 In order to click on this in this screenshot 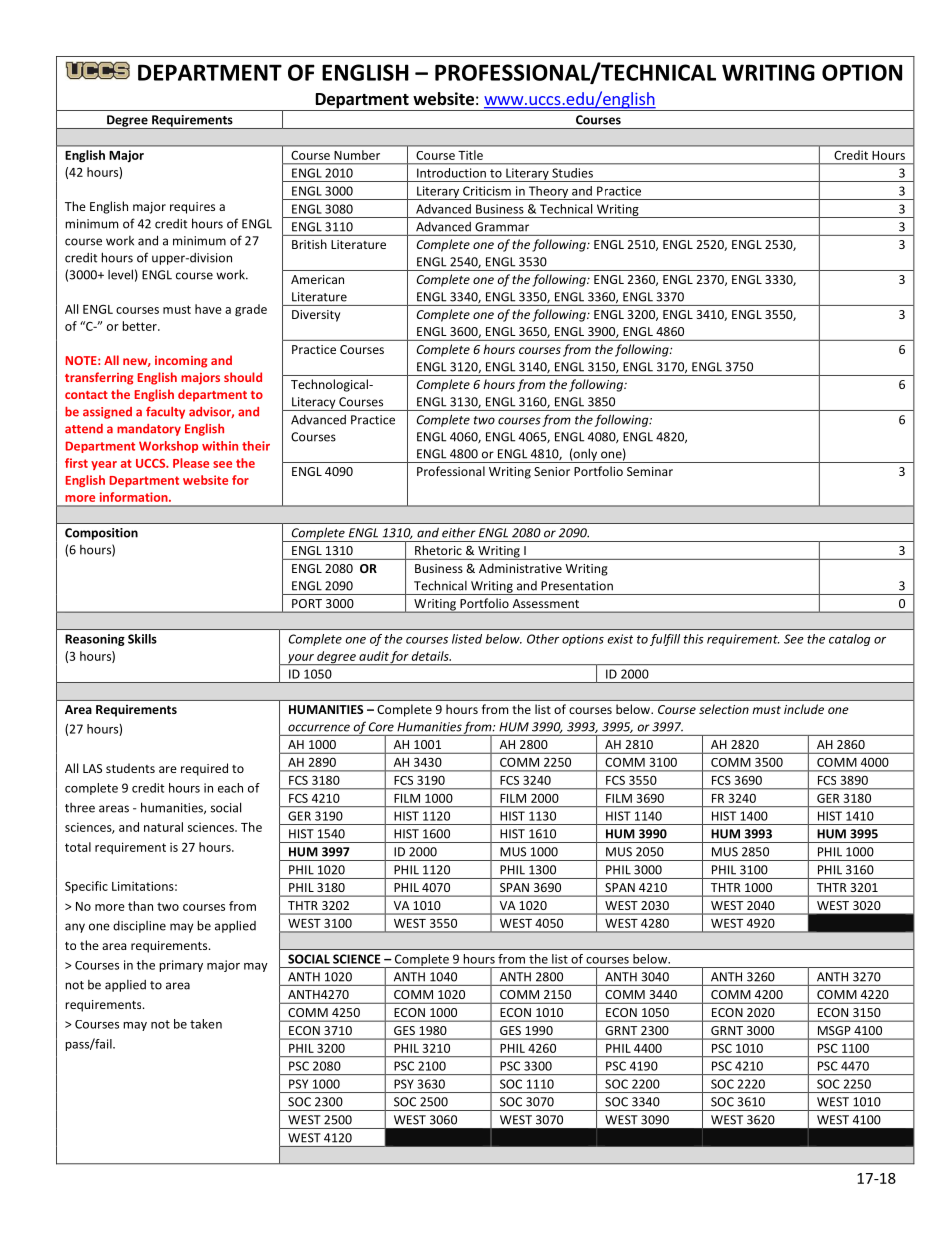, I will do `click(694, 639)`.
